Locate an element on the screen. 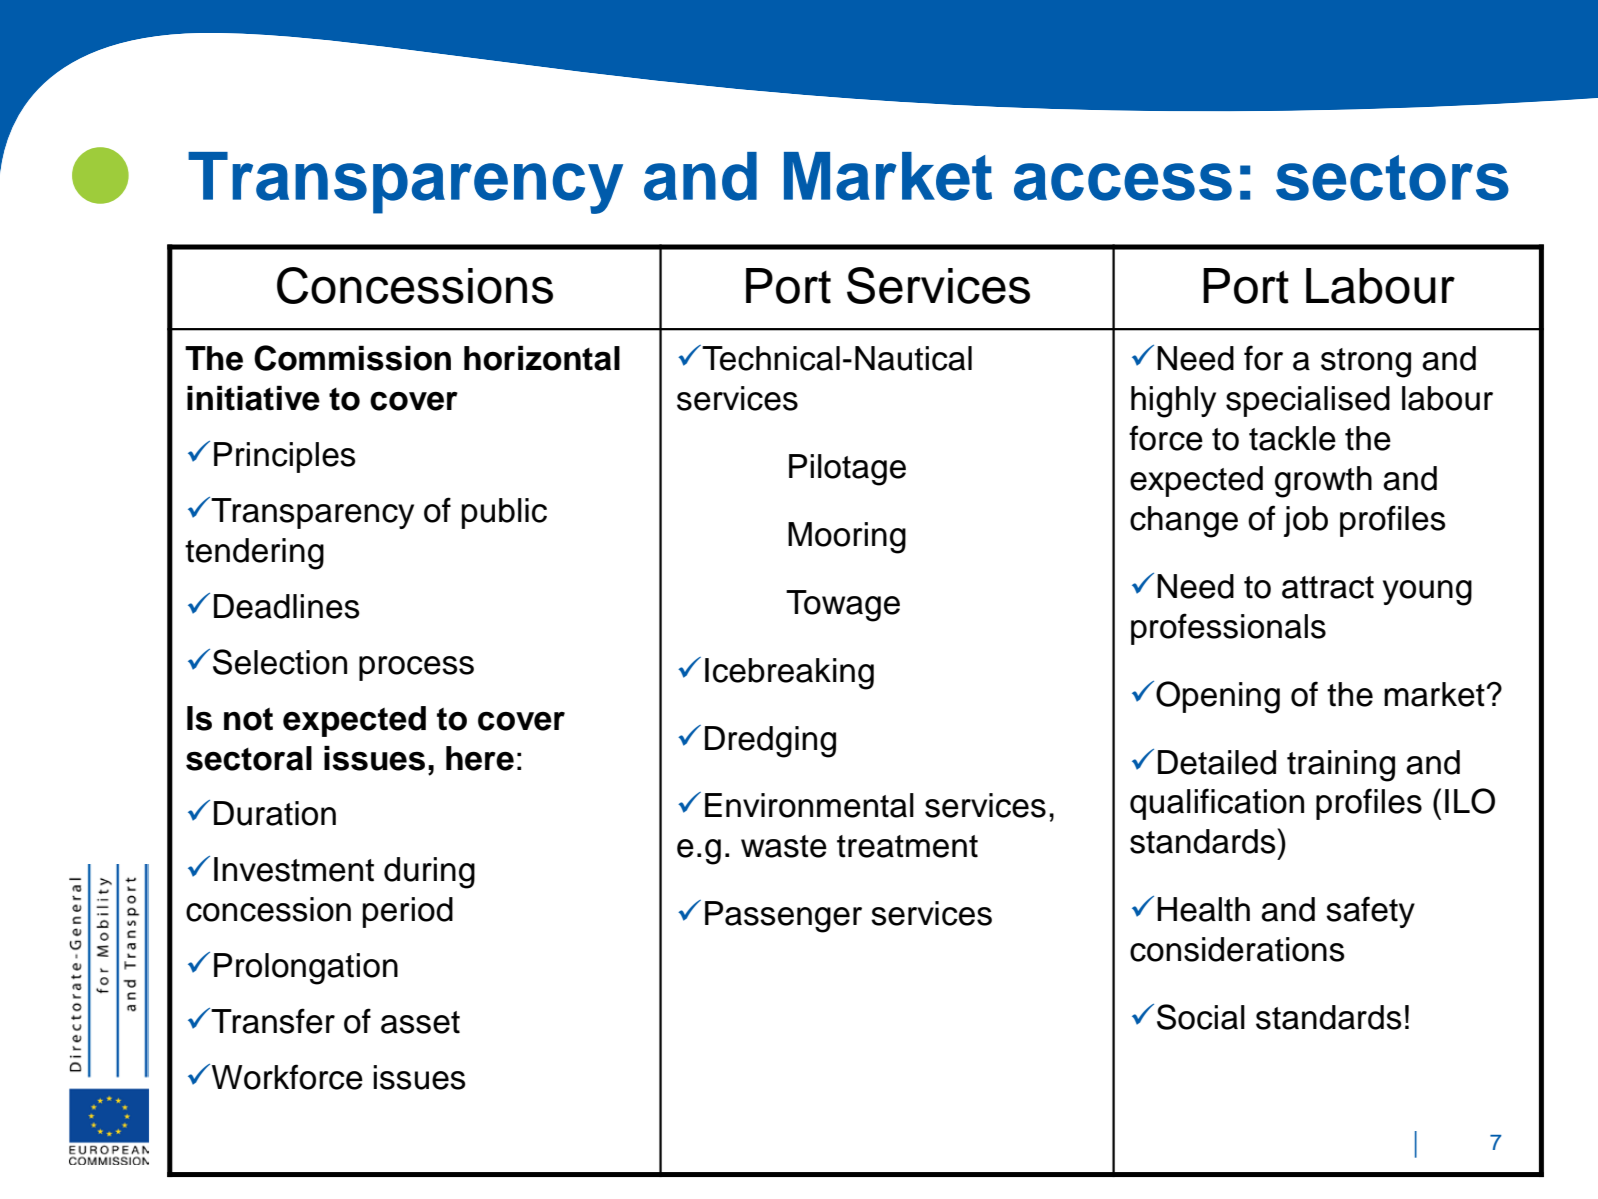 This screenshot has height=1199, width=1598. Mooring is located at coordinates (847, 538).
